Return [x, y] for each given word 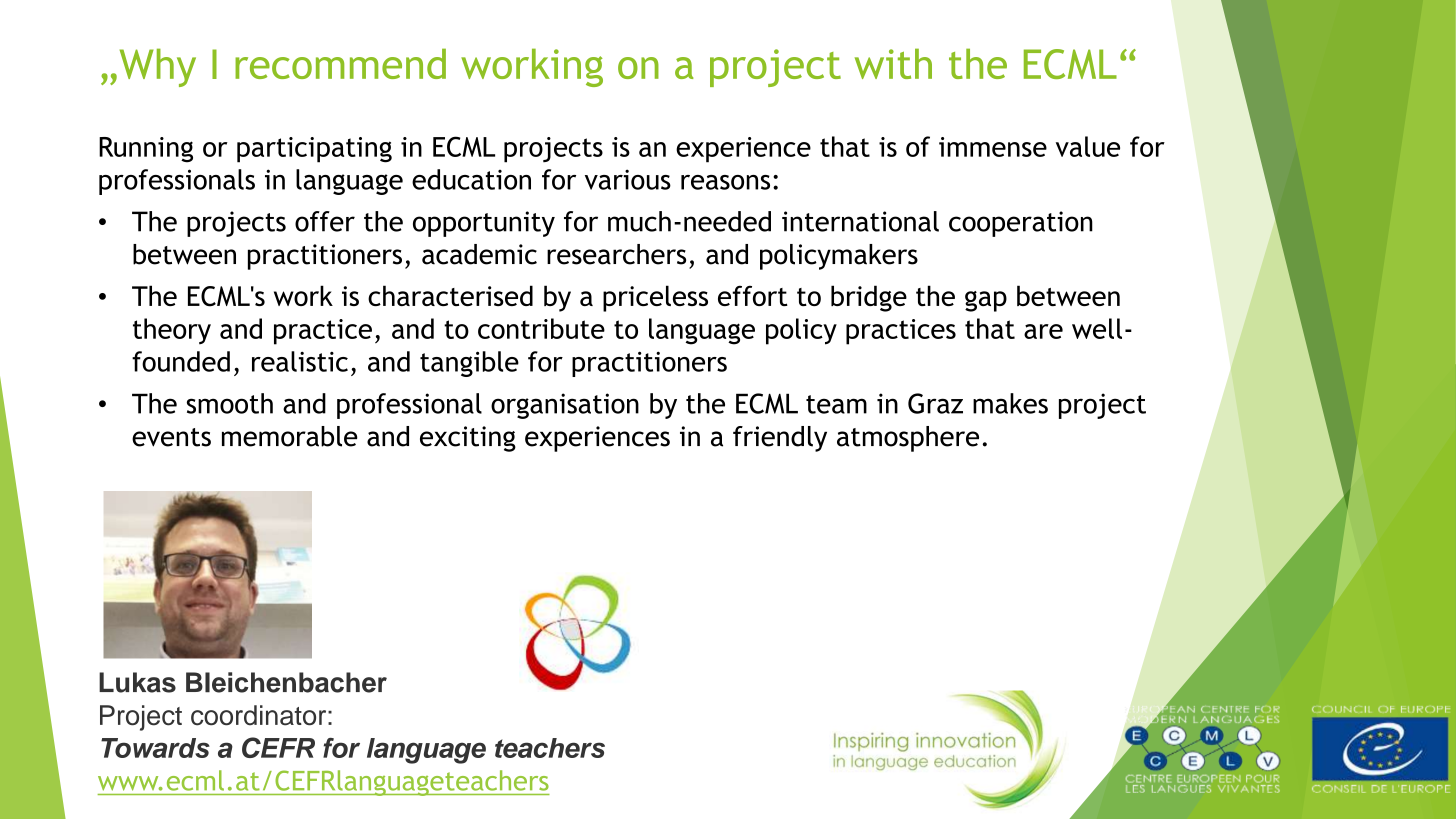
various [628, 179]
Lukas [137, 682]
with [893, 63]
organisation [565, 406]
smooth [230, 403]
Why [158, 67]
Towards [155, 748]
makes [1010, 403]
